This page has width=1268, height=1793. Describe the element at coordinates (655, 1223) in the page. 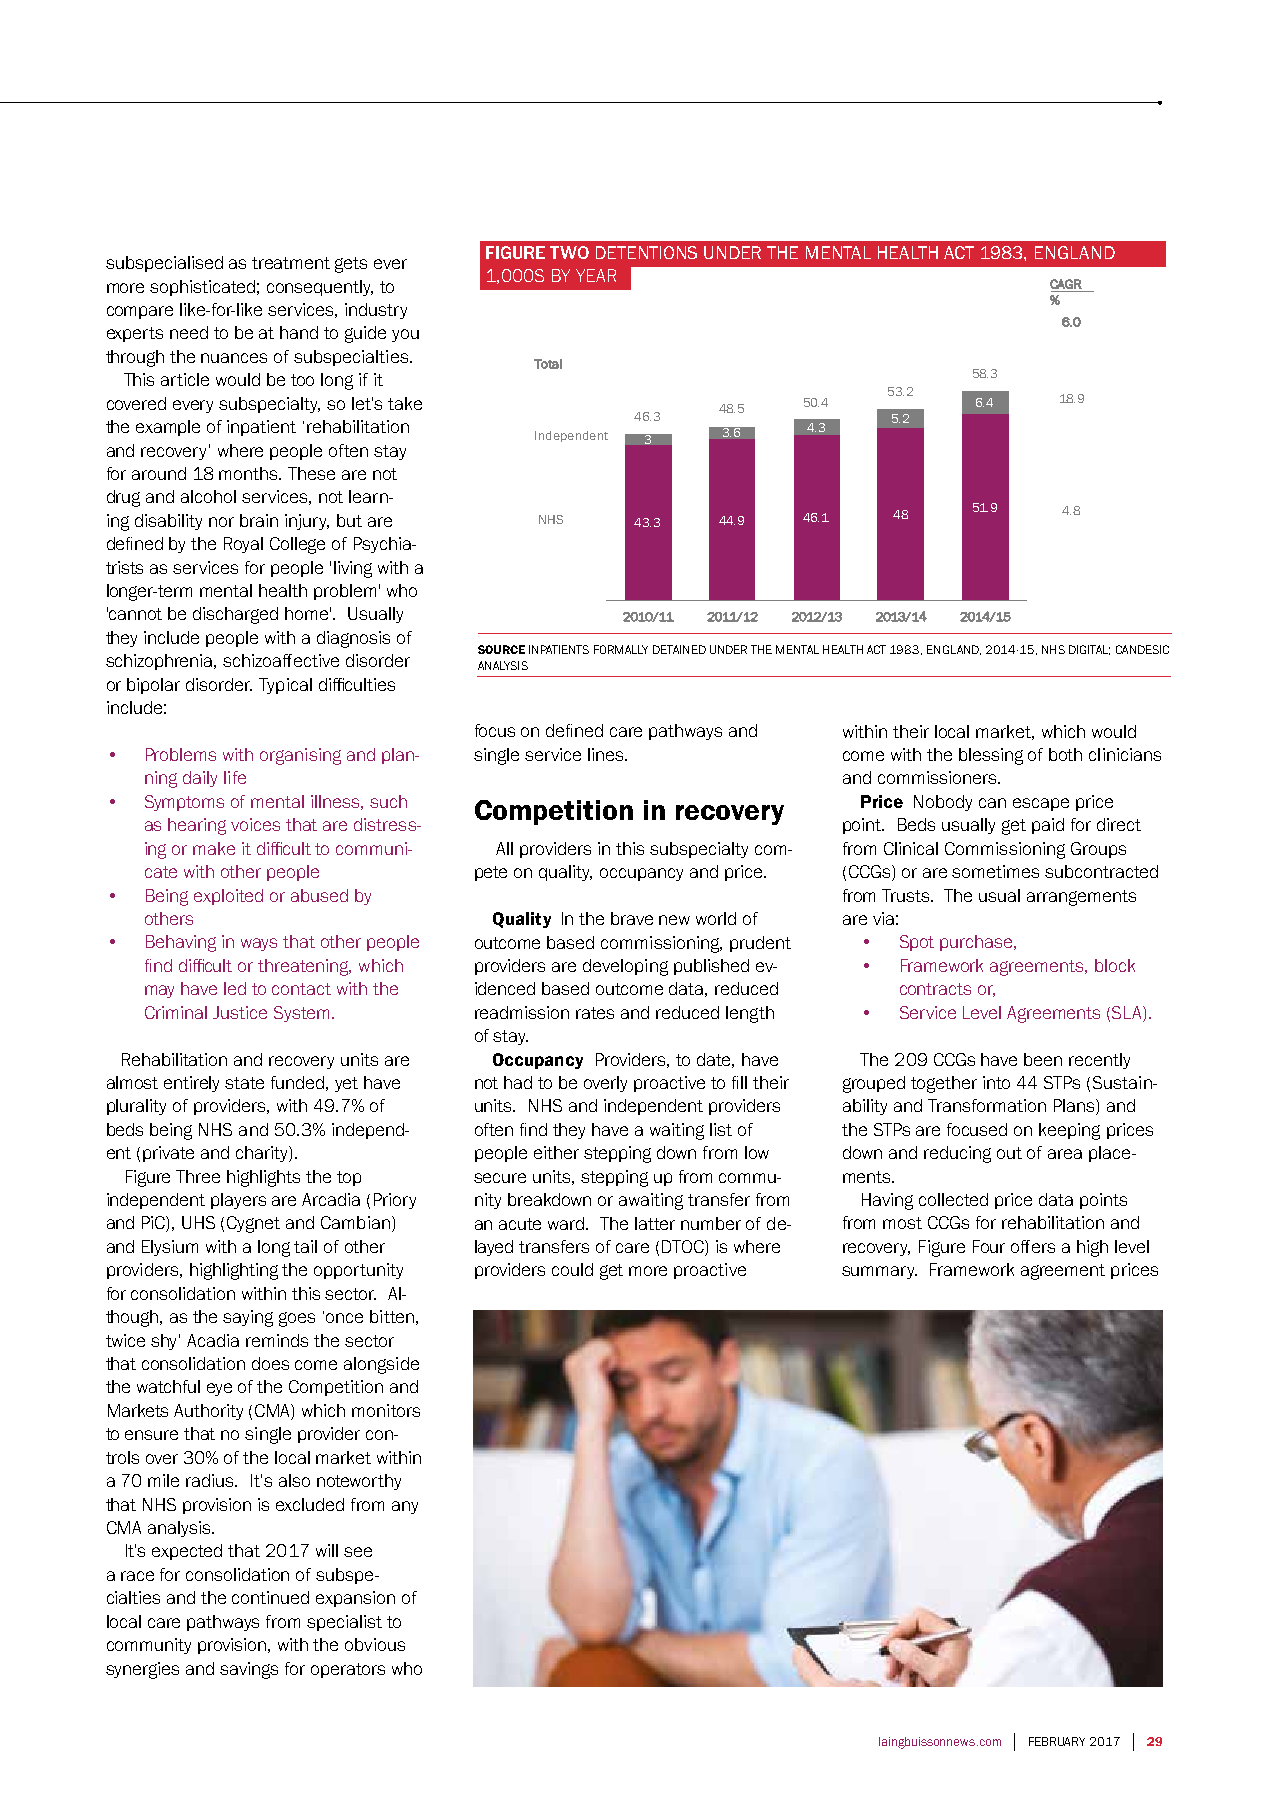

I see `latter` at that location.
